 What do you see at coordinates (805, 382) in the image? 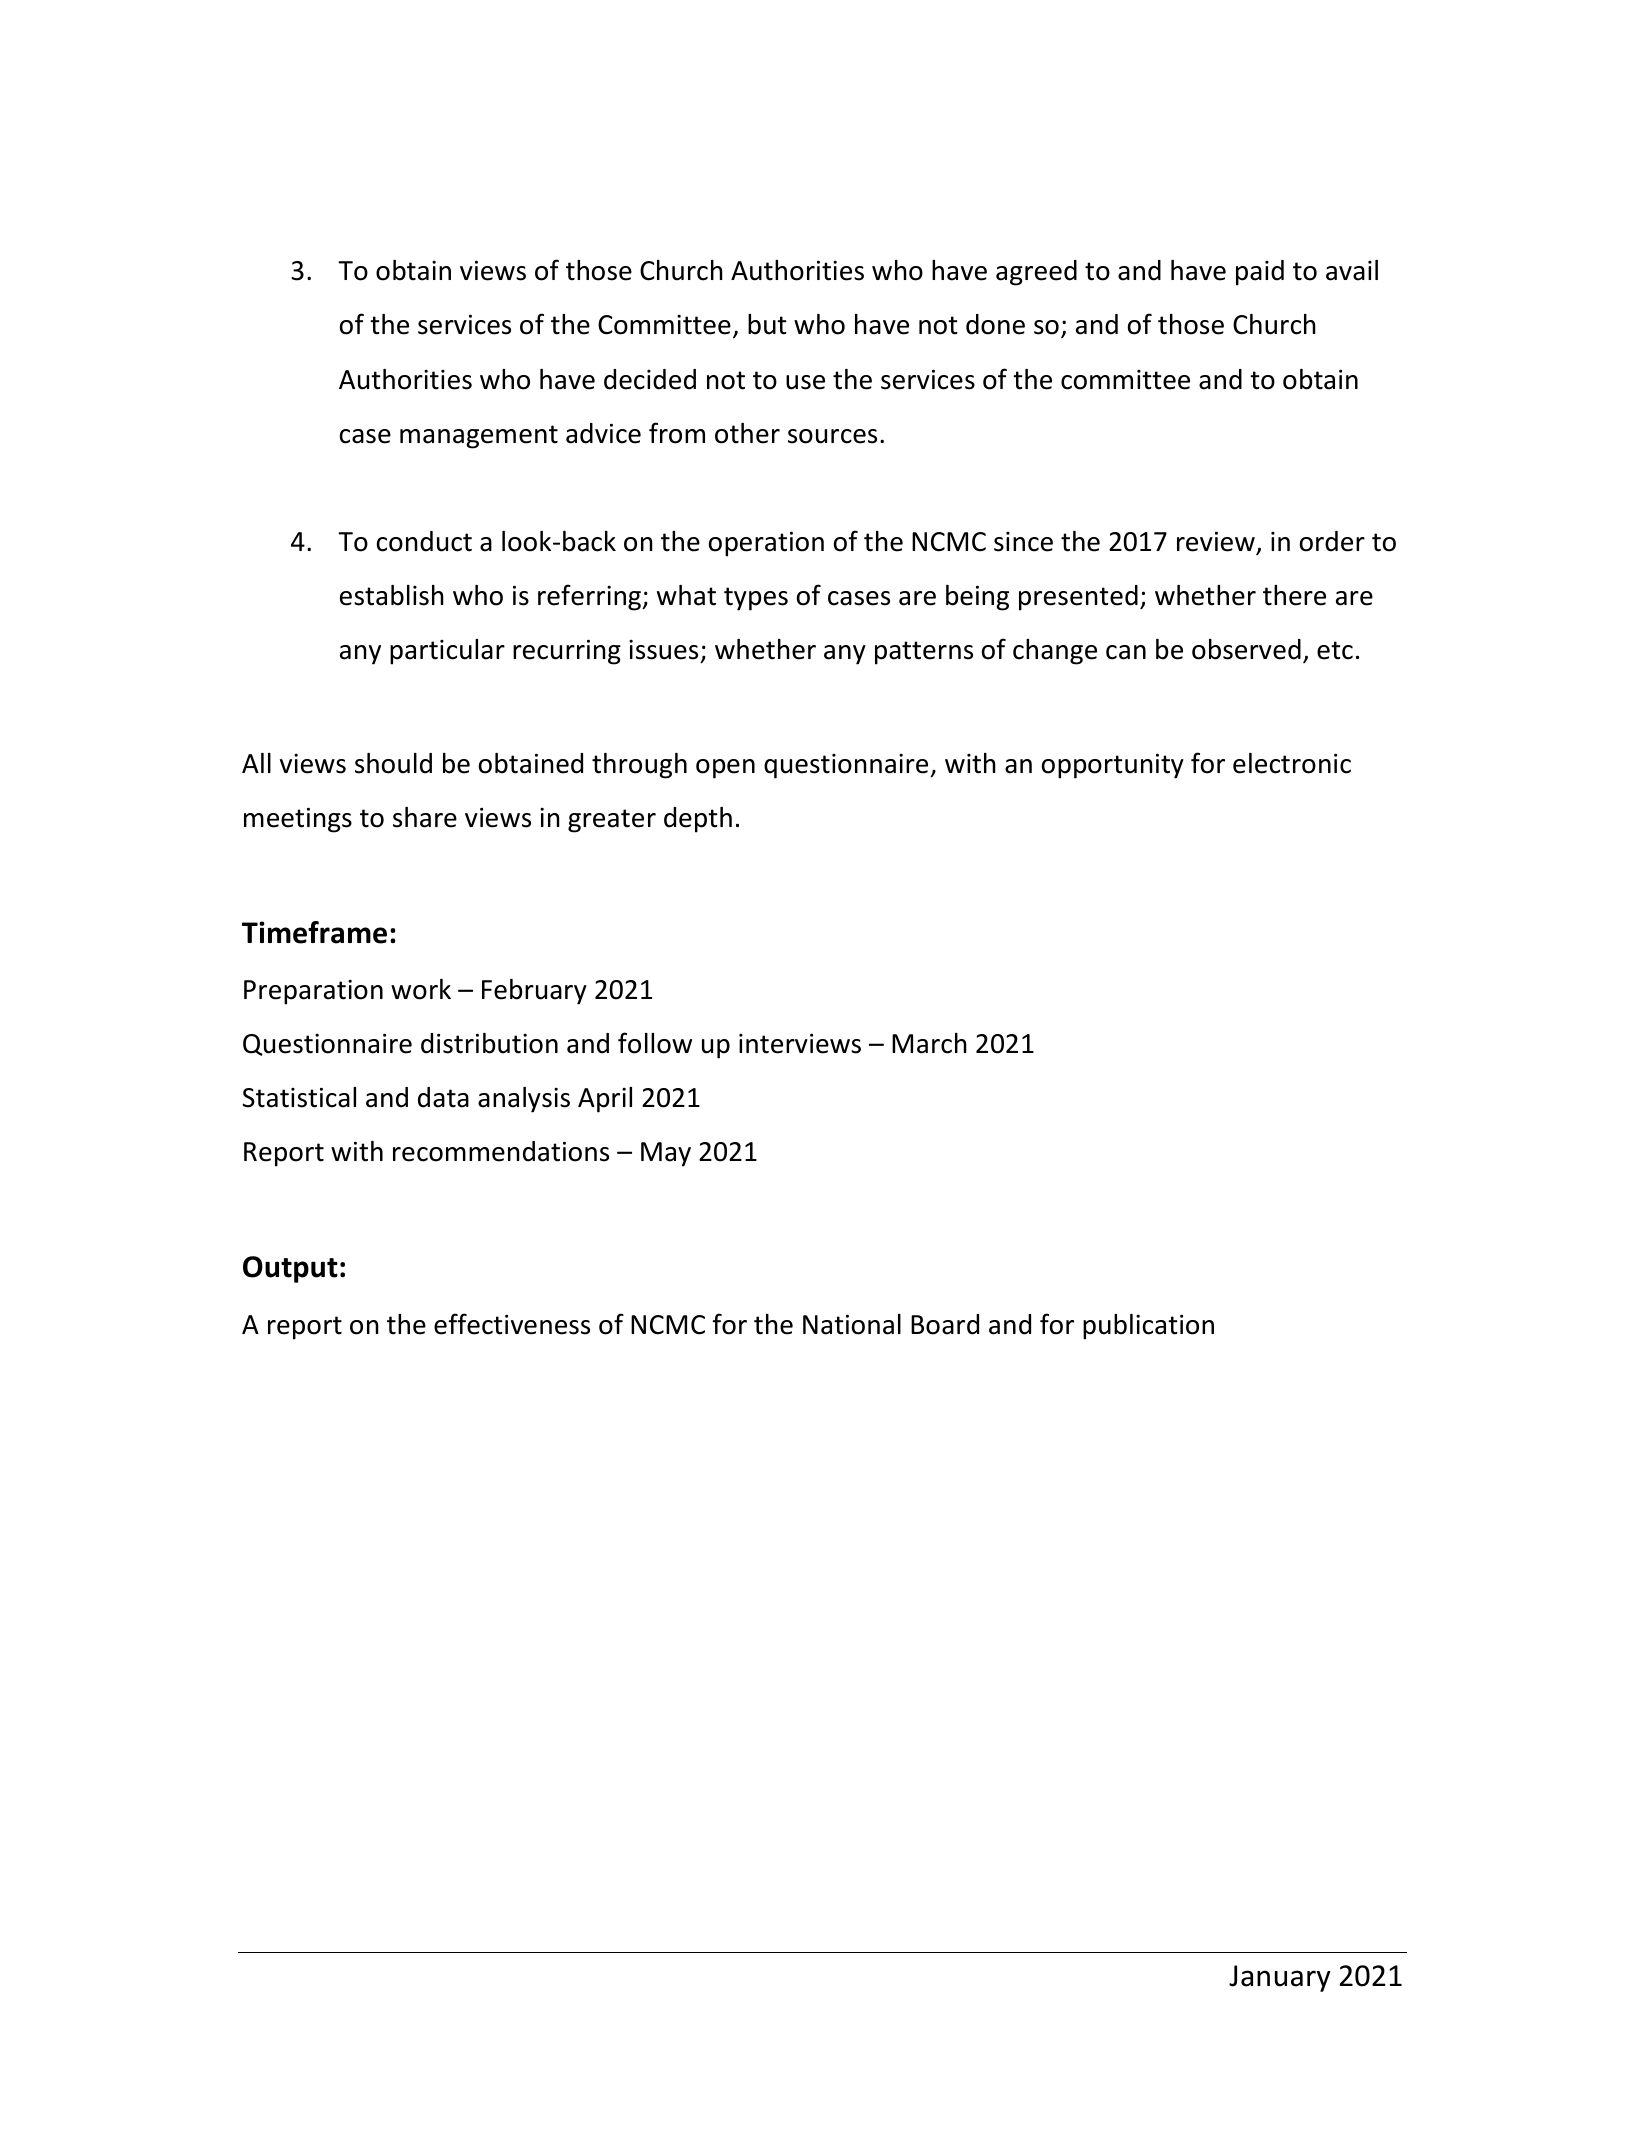
I see `use` at bounding box center [805, 382].
